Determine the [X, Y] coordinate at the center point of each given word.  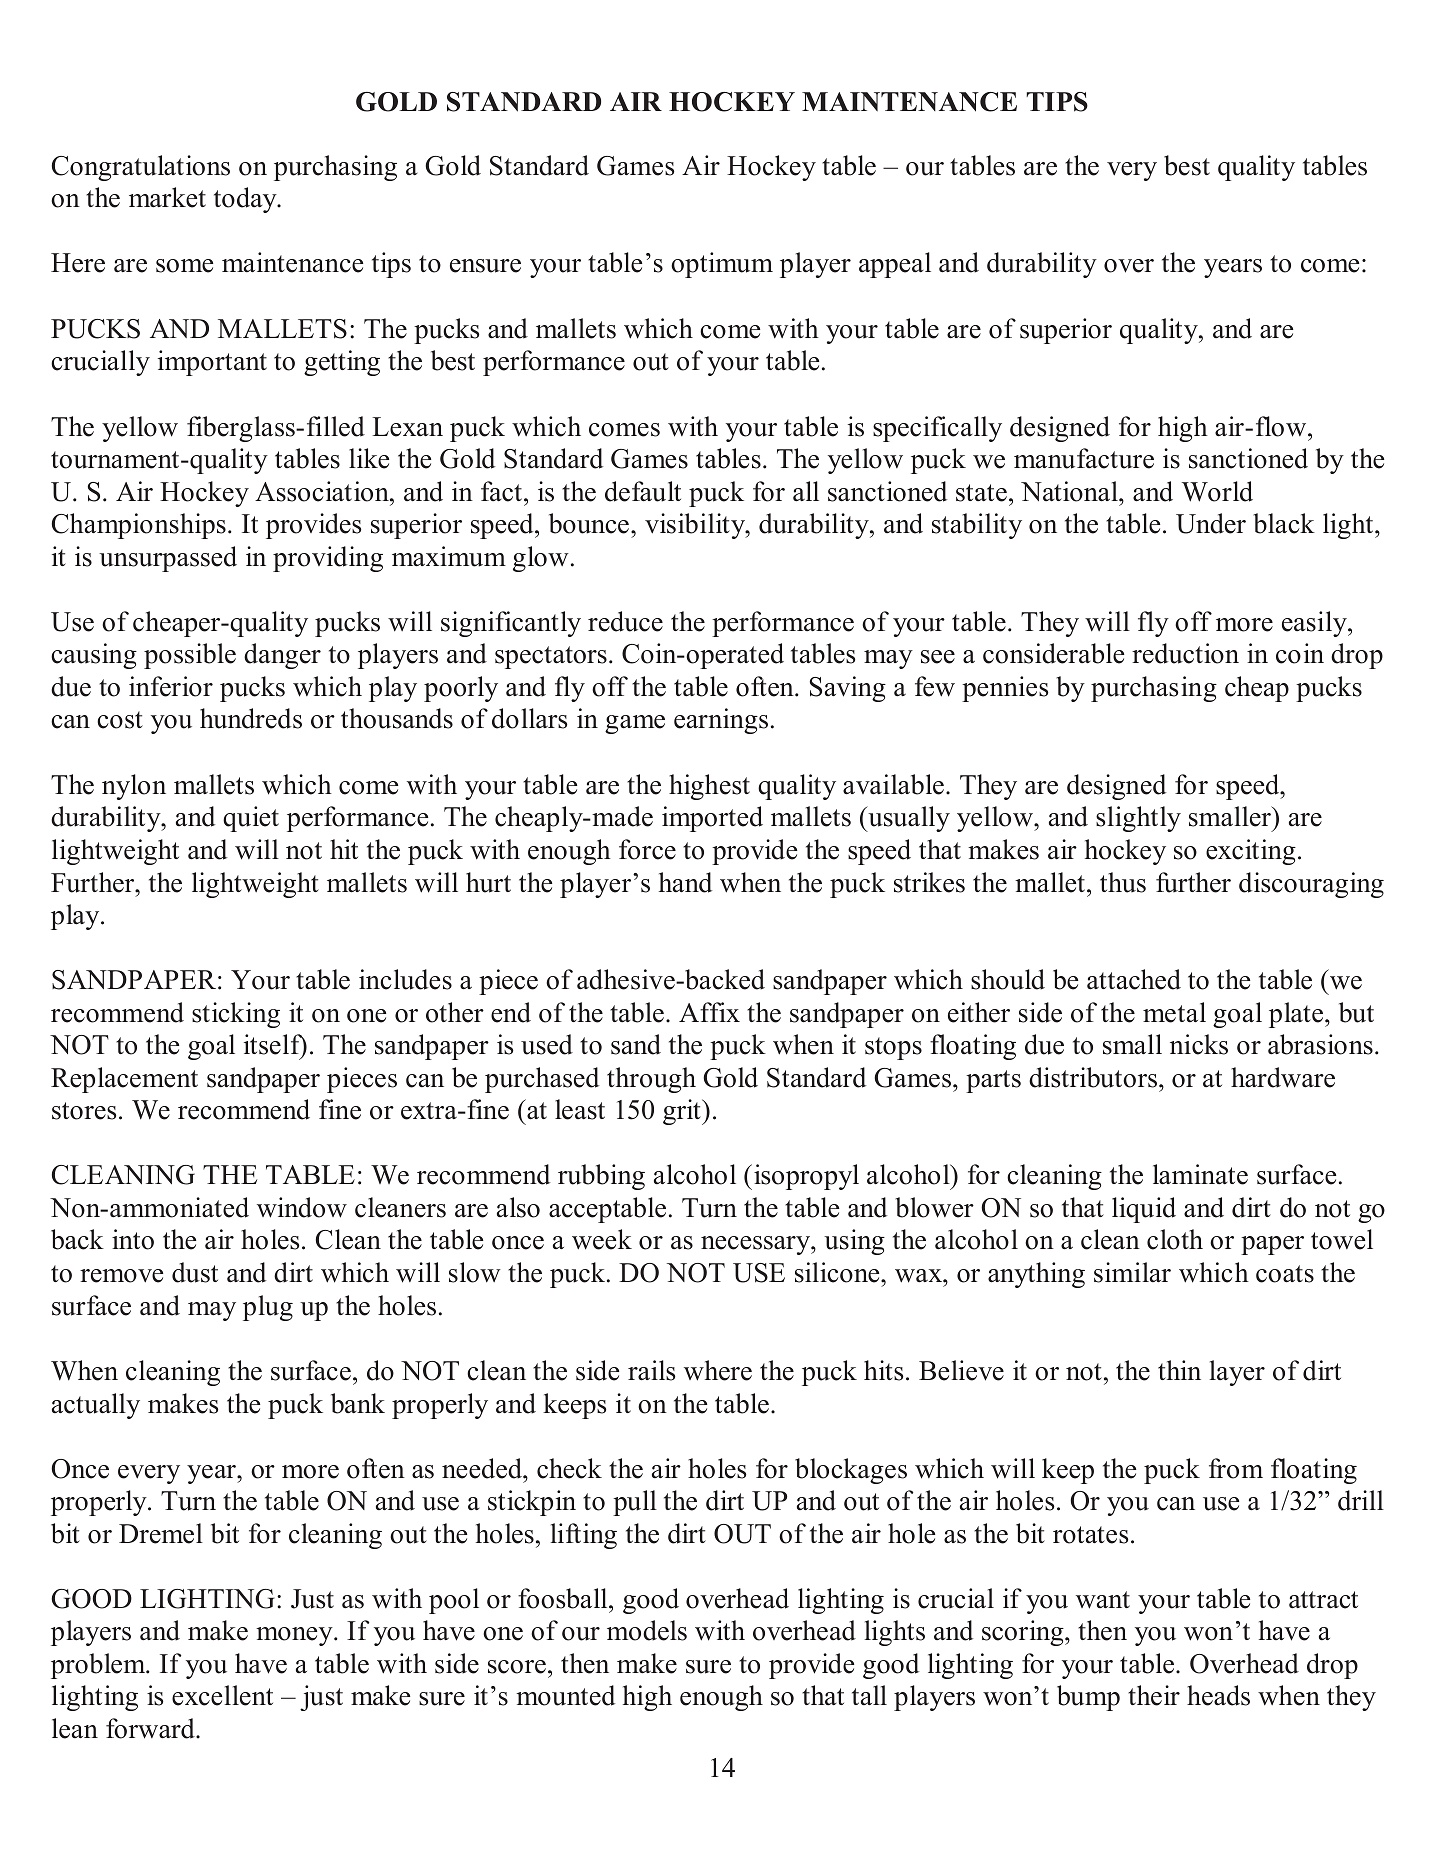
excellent [222, 1695]
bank [358, 1403]
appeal [895, 265]
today [246, 200]
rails [651, 1370]
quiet [251, 819]
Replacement [124, 1080]
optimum [722, 265]
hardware [1283, 1077]
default [643, 491]
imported [712, 819]
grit [683, 1112]
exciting [1251, 852]
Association [323, 491]
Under [1211, 523]
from [1236, 1468]
